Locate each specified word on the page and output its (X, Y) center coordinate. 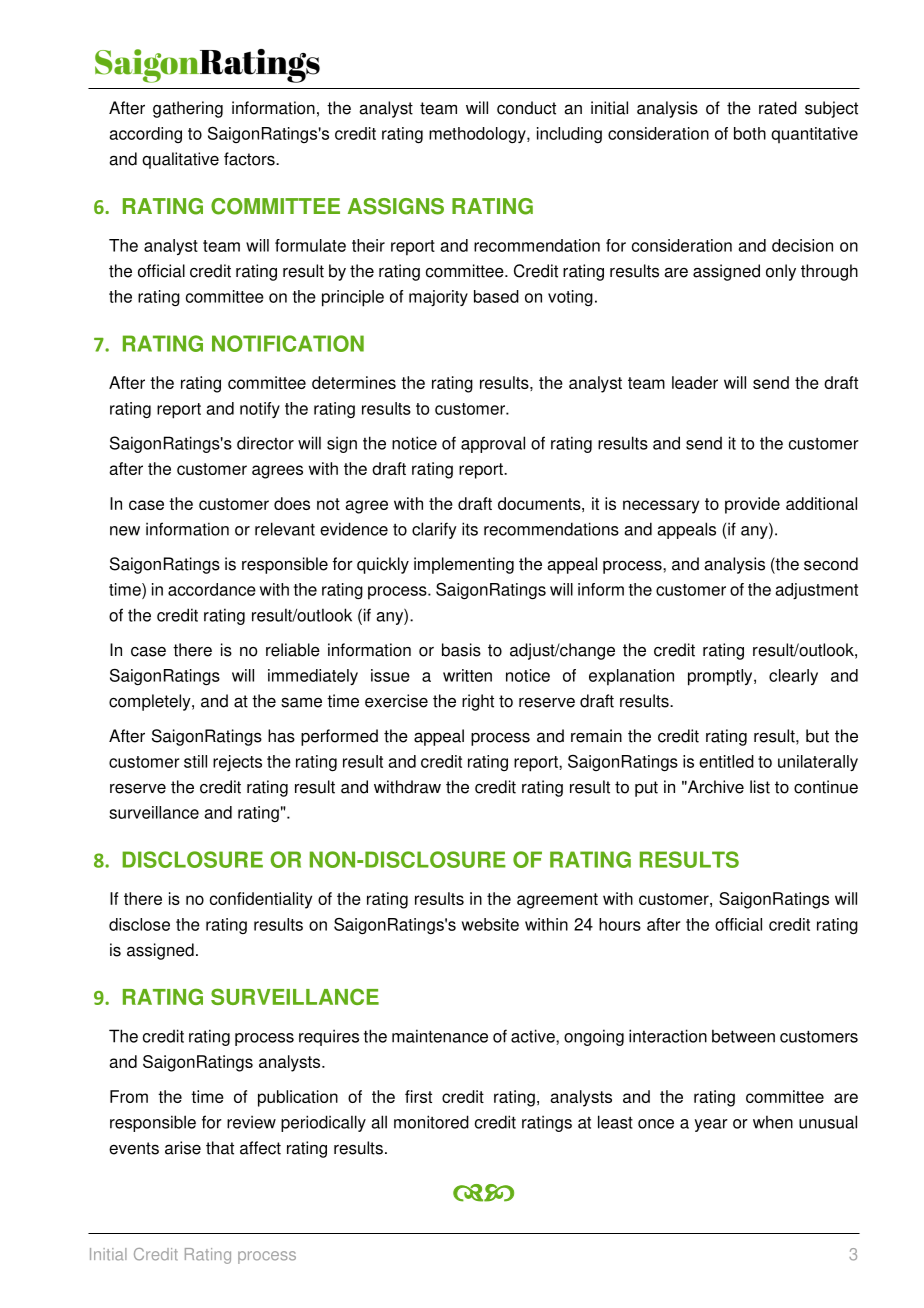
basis (461, 650)
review (251, 1122)
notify (260, 410)
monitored (431, 1122)
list (760, 787)
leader (695, 382)
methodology (478, 135)
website (490, 924)
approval (493, 444)
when (773, 1122)
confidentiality (261, 900)
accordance (212, 589)
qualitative (180, 160)
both (750, 133)
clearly (793, 677)
